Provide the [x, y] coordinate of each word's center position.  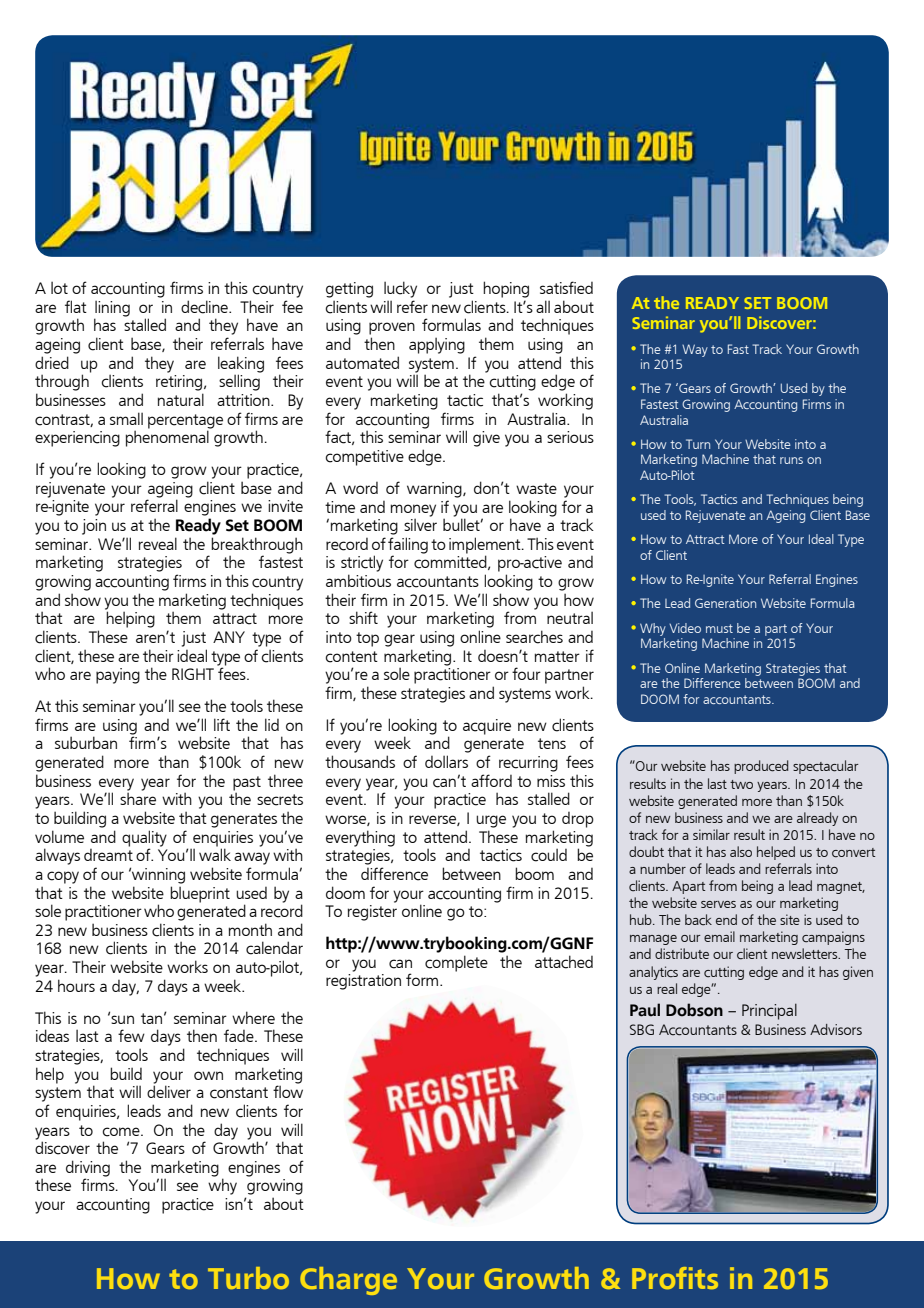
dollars [446, 761]
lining [112, 309]
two [741, 784]
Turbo [248, 1278]
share [138, 798]
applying [437, 345]
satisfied [566, 287]
